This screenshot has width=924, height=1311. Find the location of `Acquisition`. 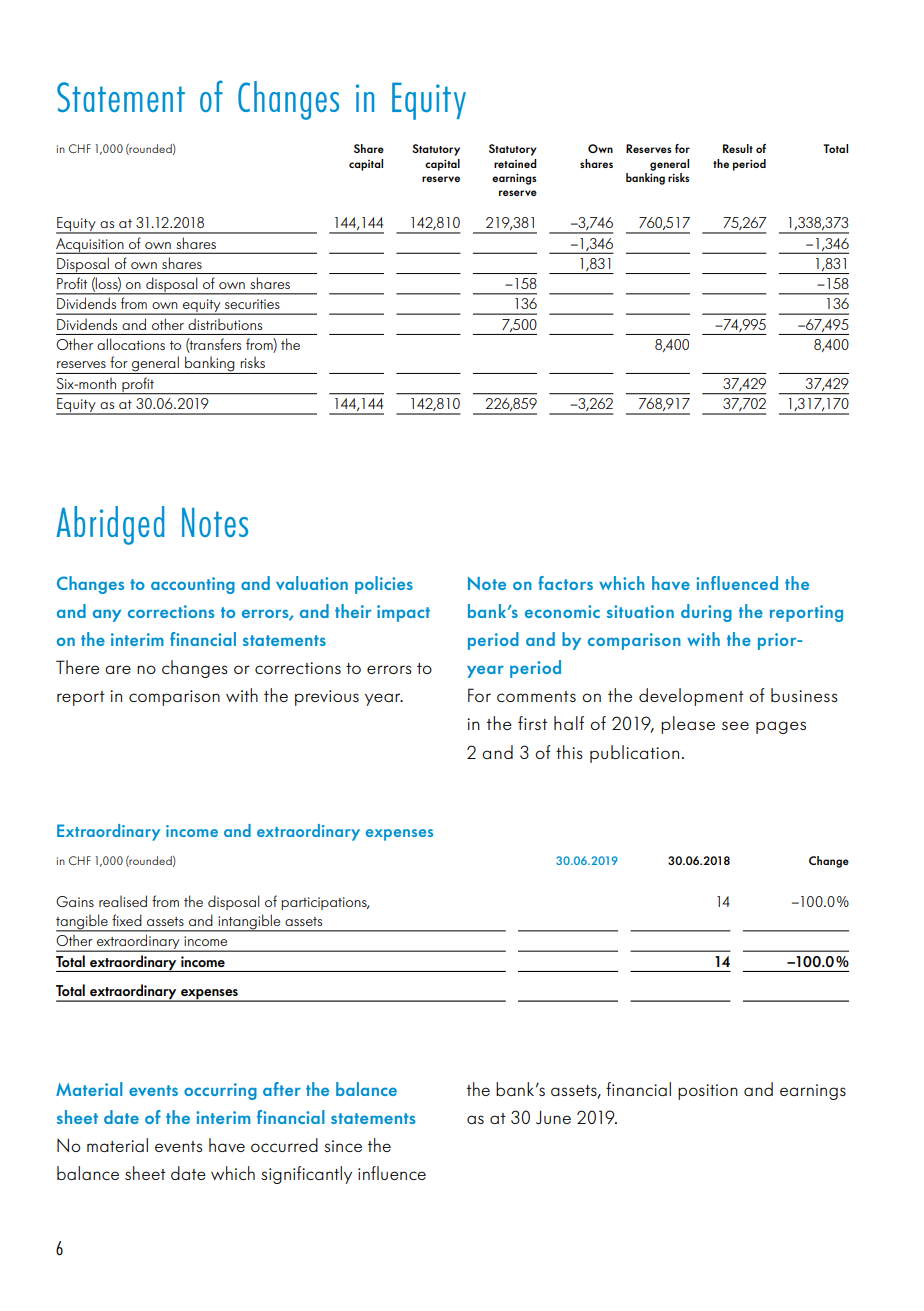

Acquisition is located at coordinates (91, 246).
